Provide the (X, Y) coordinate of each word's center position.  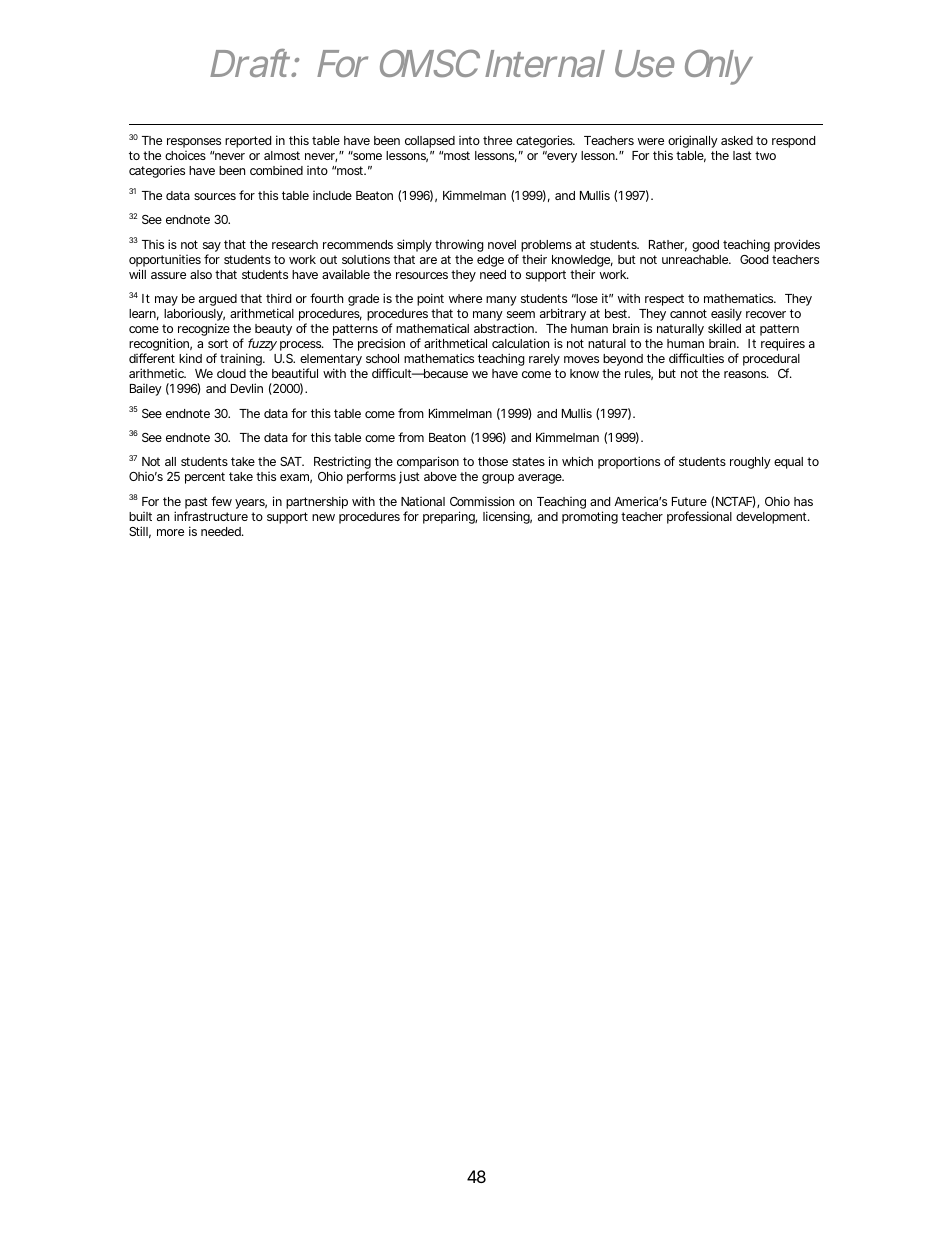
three (497, 140)
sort (218, 343)
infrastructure (211, 516)
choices (185, 155)
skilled (724, 328)
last (742, 155)
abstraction (505, 328)
